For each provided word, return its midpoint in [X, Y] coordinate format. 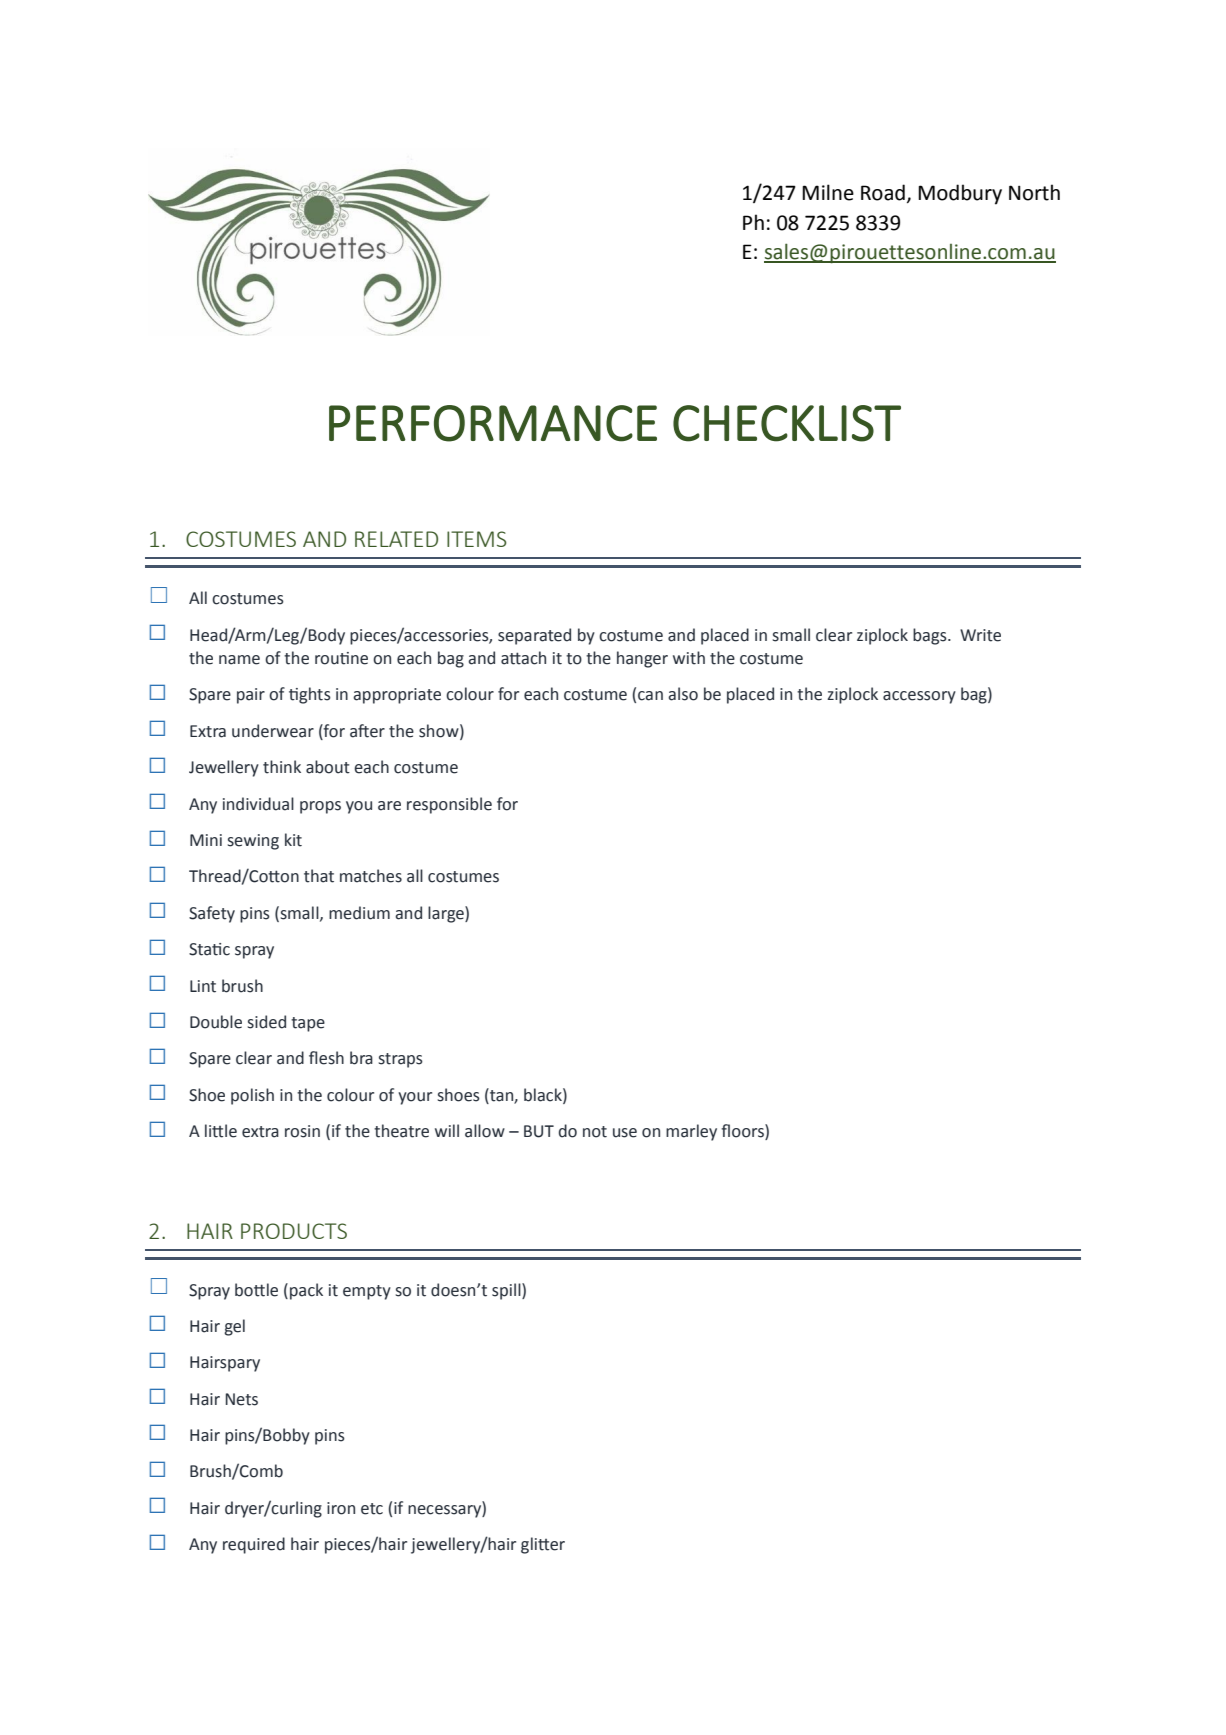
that [319, 876]
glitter [543, 1545]
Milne [828, 192]
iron [341, 1508]
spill [507, 1291]
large [447, 914]
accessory [919, 697]
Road [883, 192]
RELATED [396, 539]
